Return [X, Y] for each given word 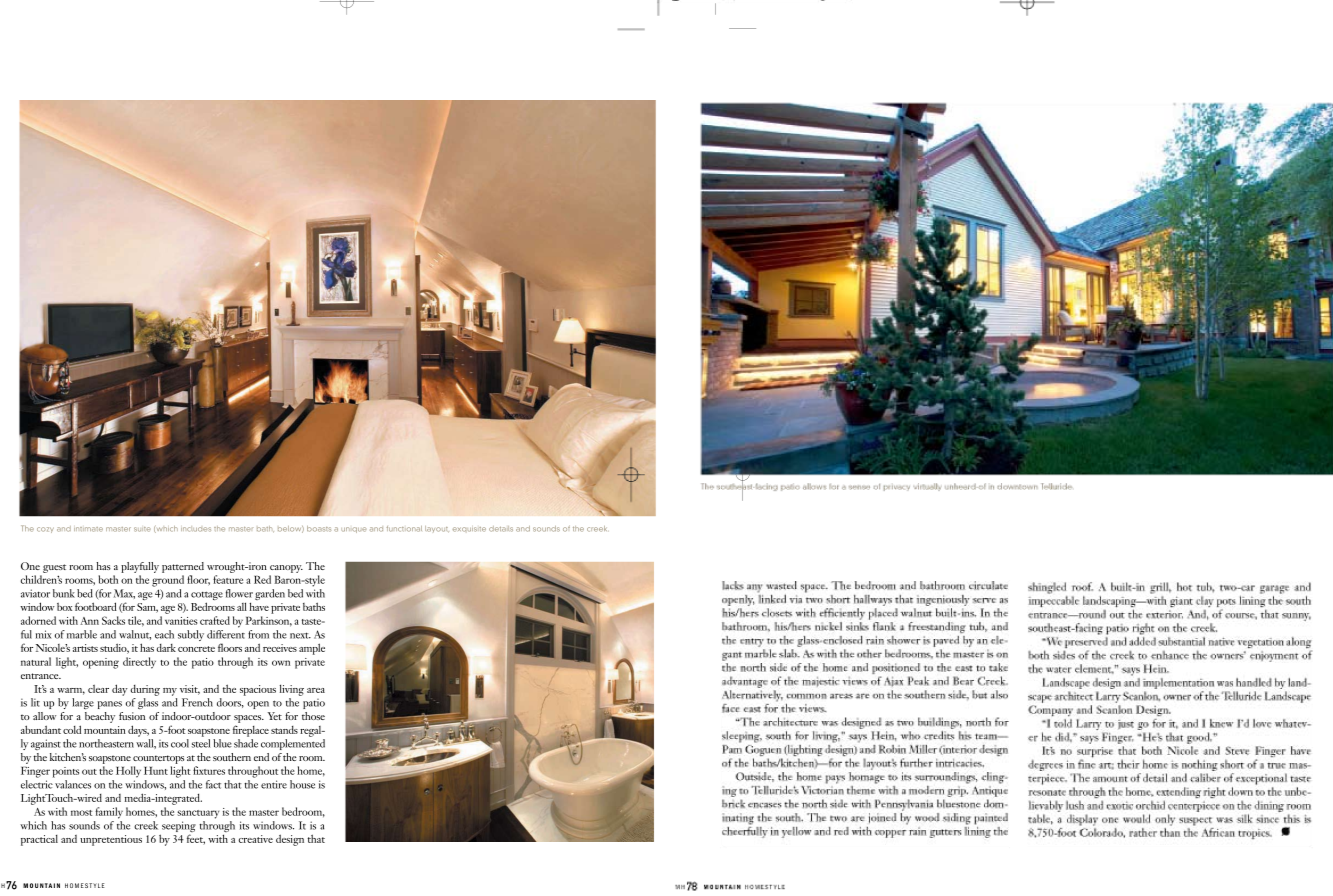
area [316, 690]
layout [436, 529]
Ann [89, 621]
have [259, 606]
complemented [293, 744]
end [261, 757]
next [300, 635]
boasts [319, 529]
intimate [88, 529]
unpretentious [111, 840]
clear [98, 689]
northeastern [106, 743]
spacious [258, 690]
